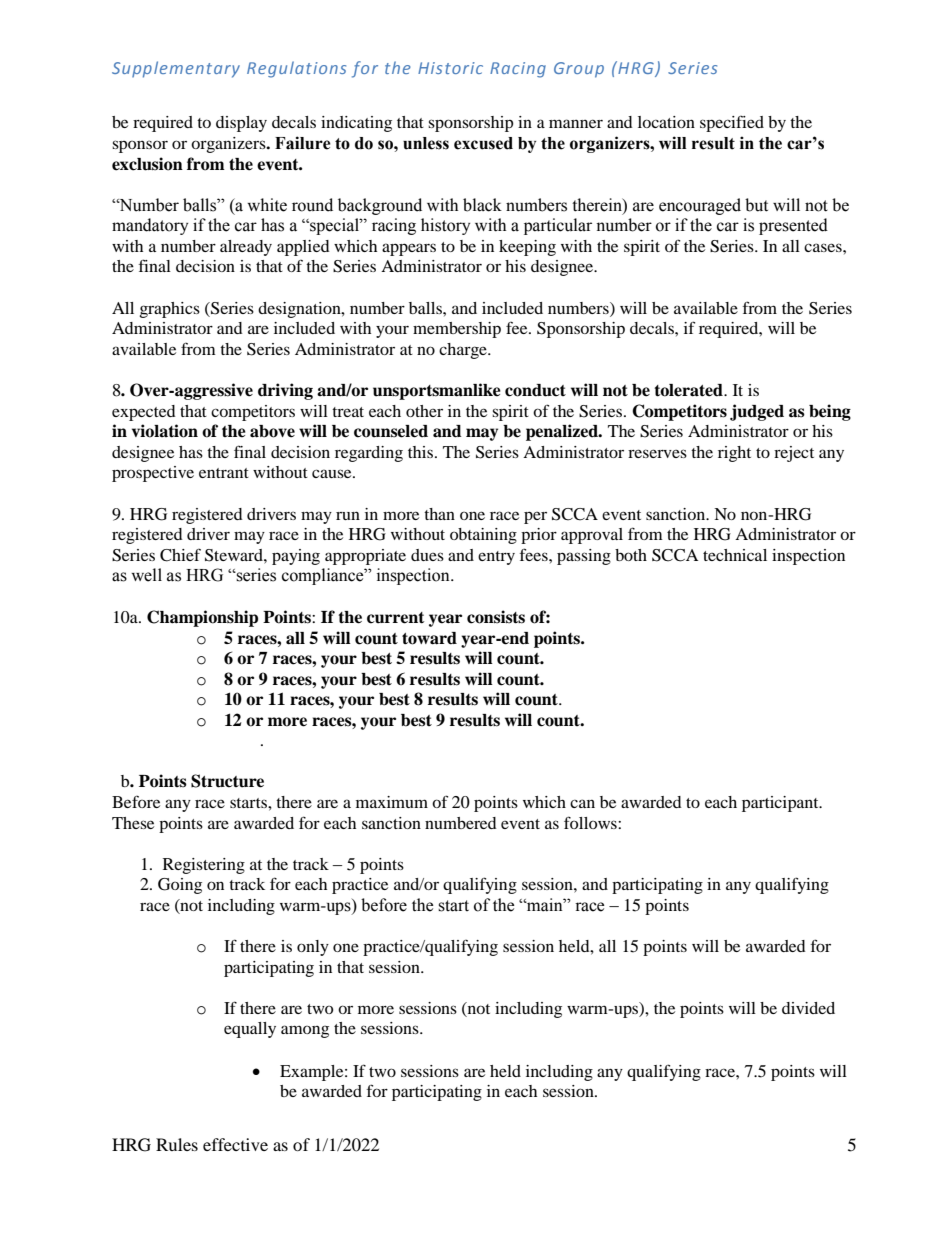 This page has height=1233, width=952. Describe the element at coordinates (808, 1008) in the page. I see `divided` at that location.
